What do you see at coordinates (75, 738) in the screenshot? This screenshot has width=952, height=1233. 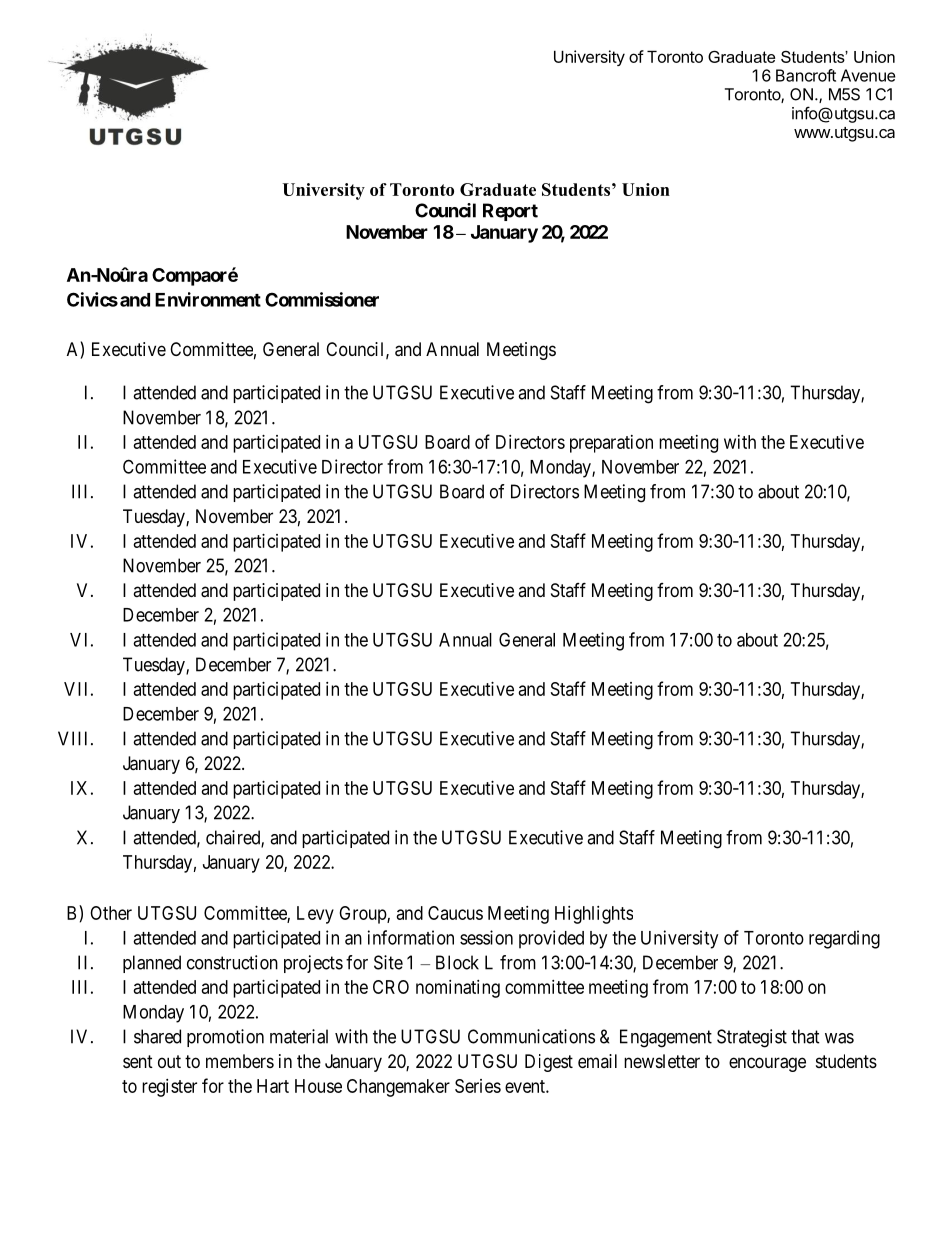 I see `VIII` at bounding box center [75, 738].
